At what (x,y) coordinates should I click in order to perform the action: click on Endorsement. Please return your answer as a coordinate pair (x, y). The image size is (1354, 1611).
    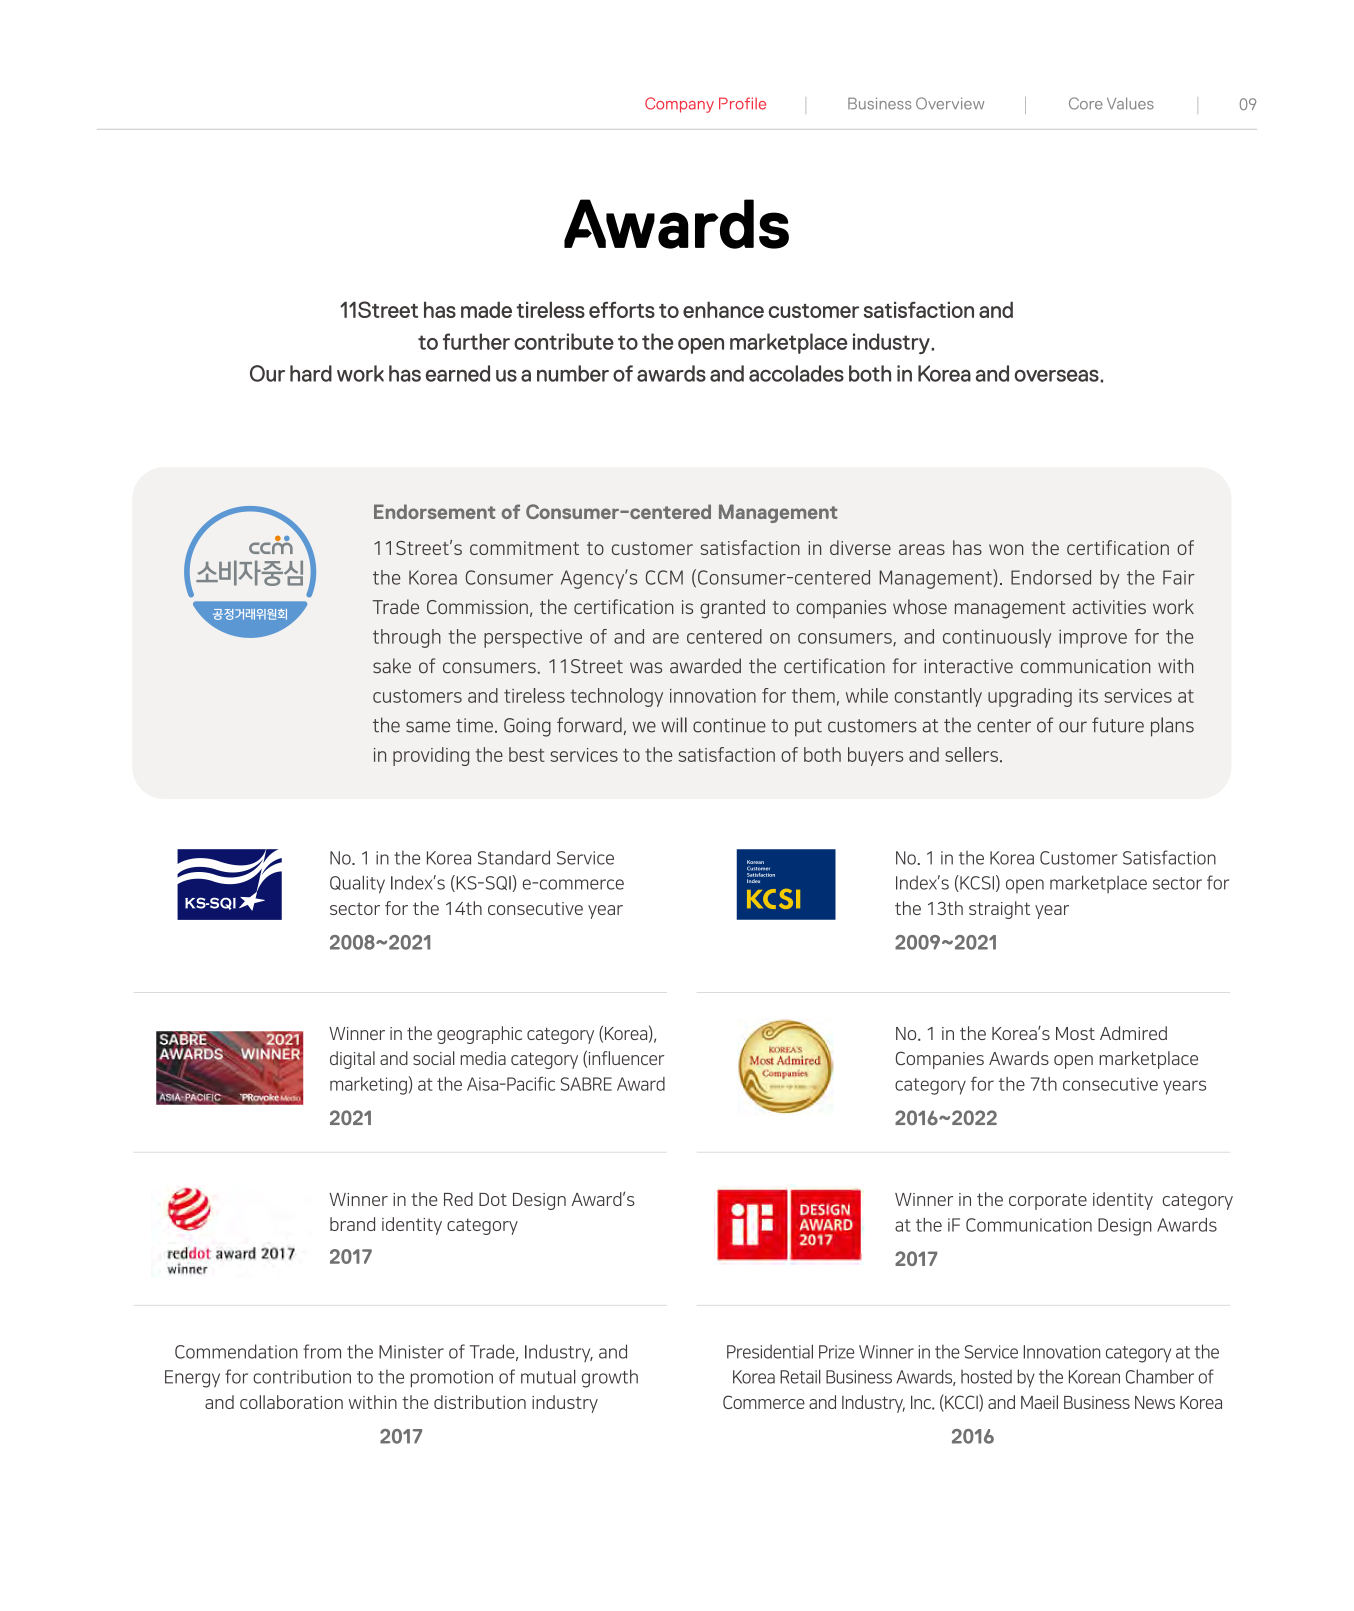
    Looking at the image, I should click on (435, 511).
